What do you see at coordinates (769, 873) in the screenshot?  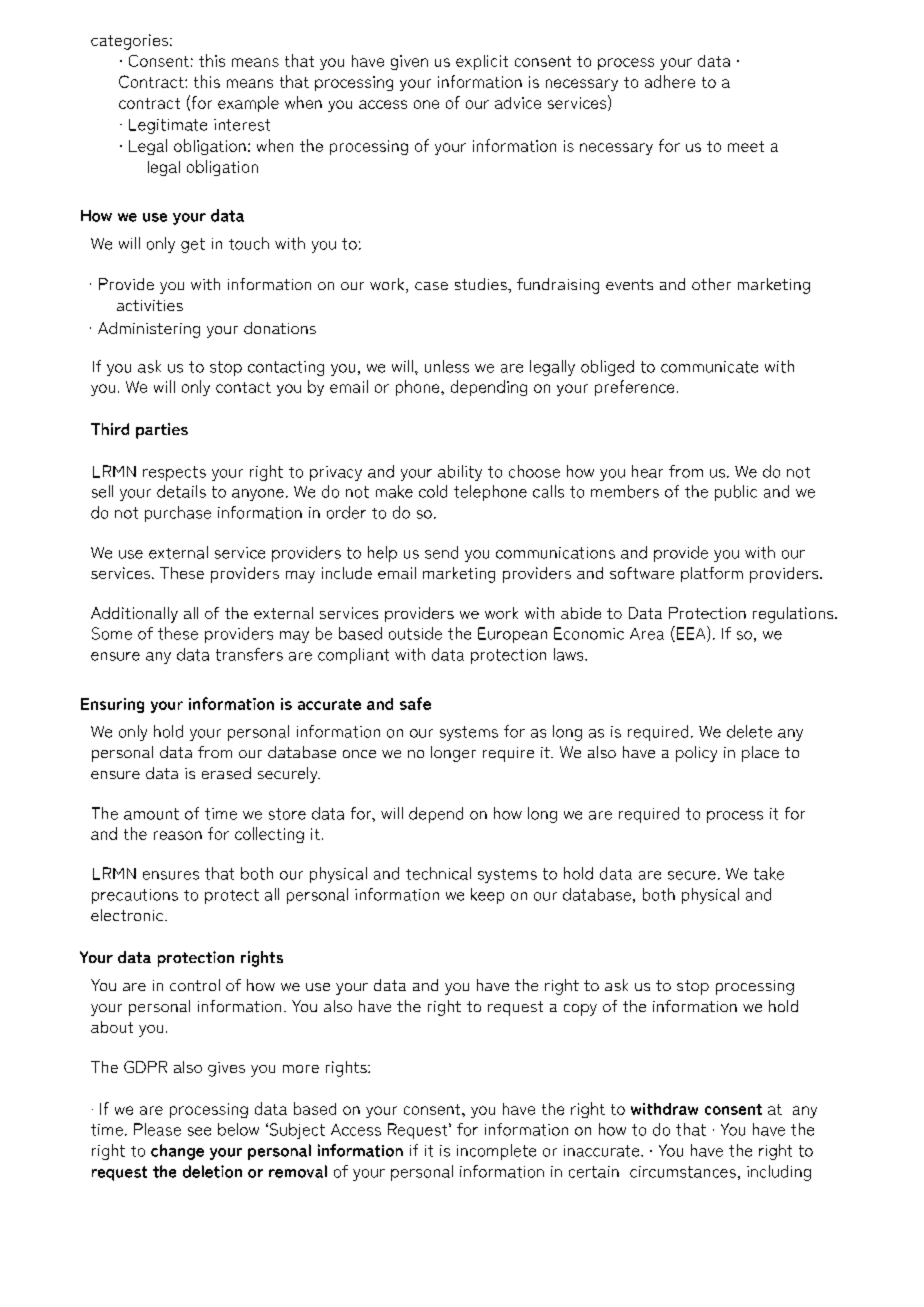 I see `take` at bounding box center [769, 873].
